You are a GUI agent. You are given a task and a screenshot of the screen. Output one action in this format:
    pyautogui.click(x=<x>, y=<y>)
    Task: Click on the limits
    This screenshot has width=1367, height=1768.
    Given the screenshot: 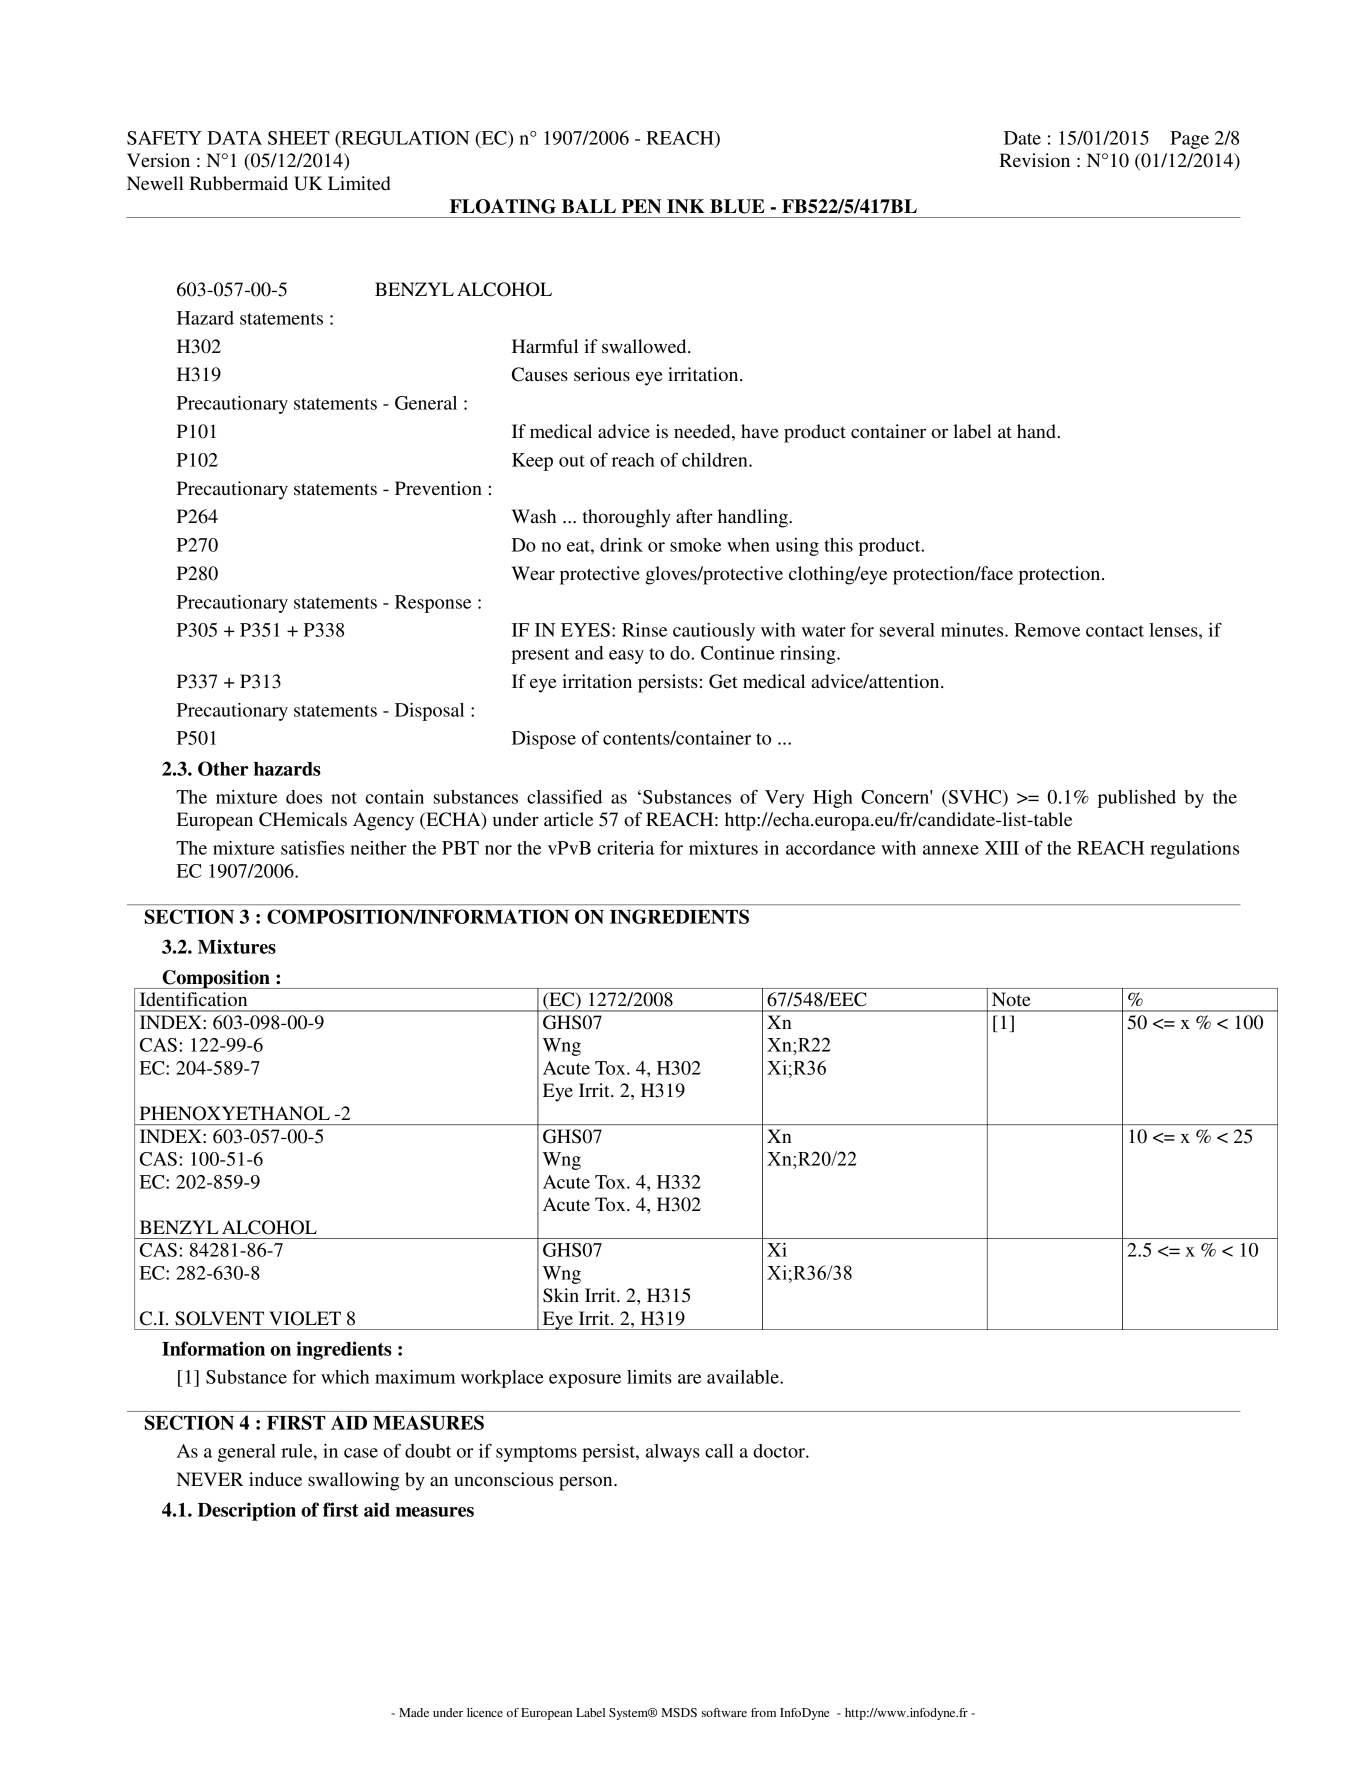 What is the action you would take?
    pyautogui.click(x=649, y=1377)
